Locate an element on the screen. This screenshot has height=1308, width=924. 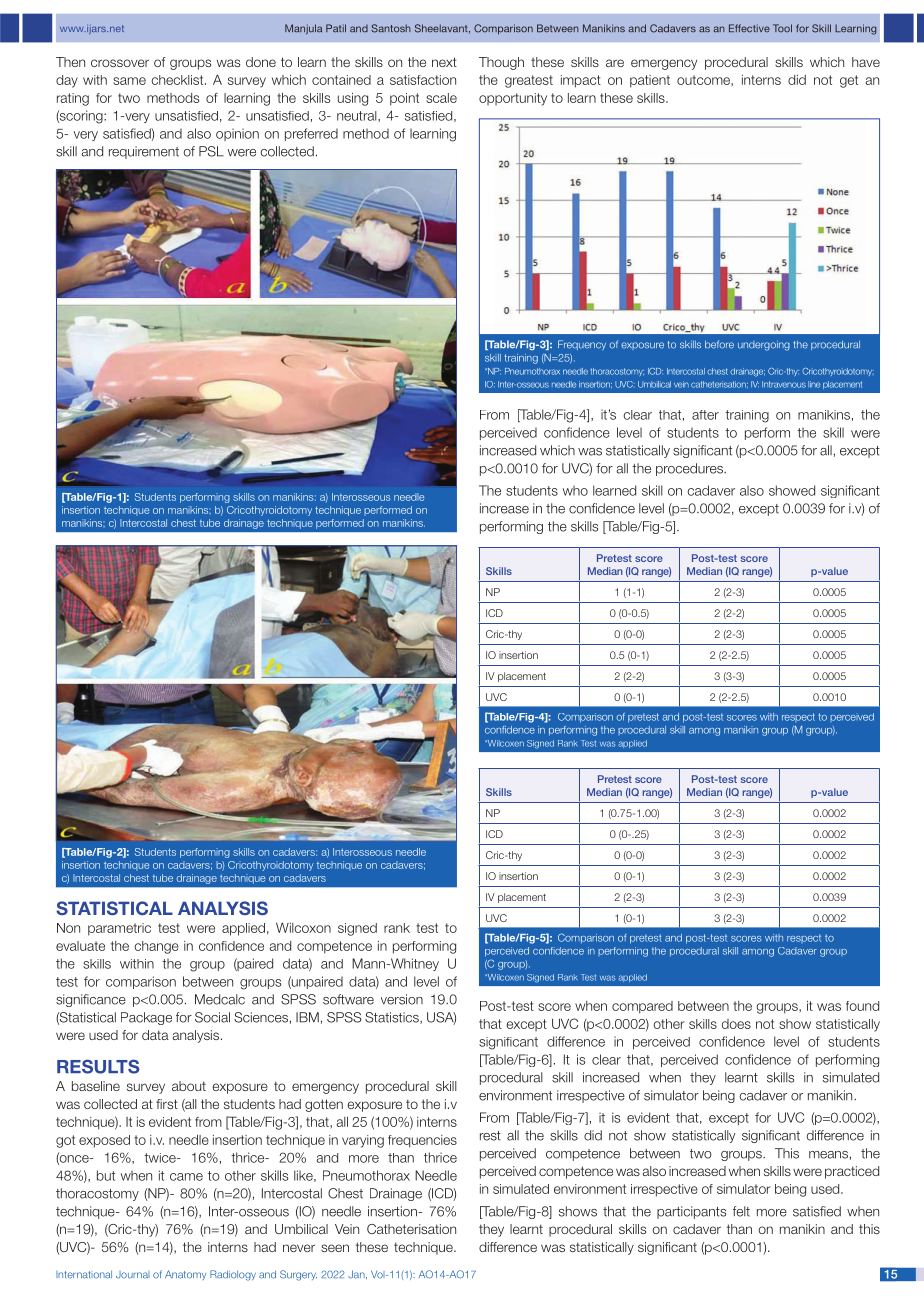
frequencies is located at coordinates (422, 1141).
